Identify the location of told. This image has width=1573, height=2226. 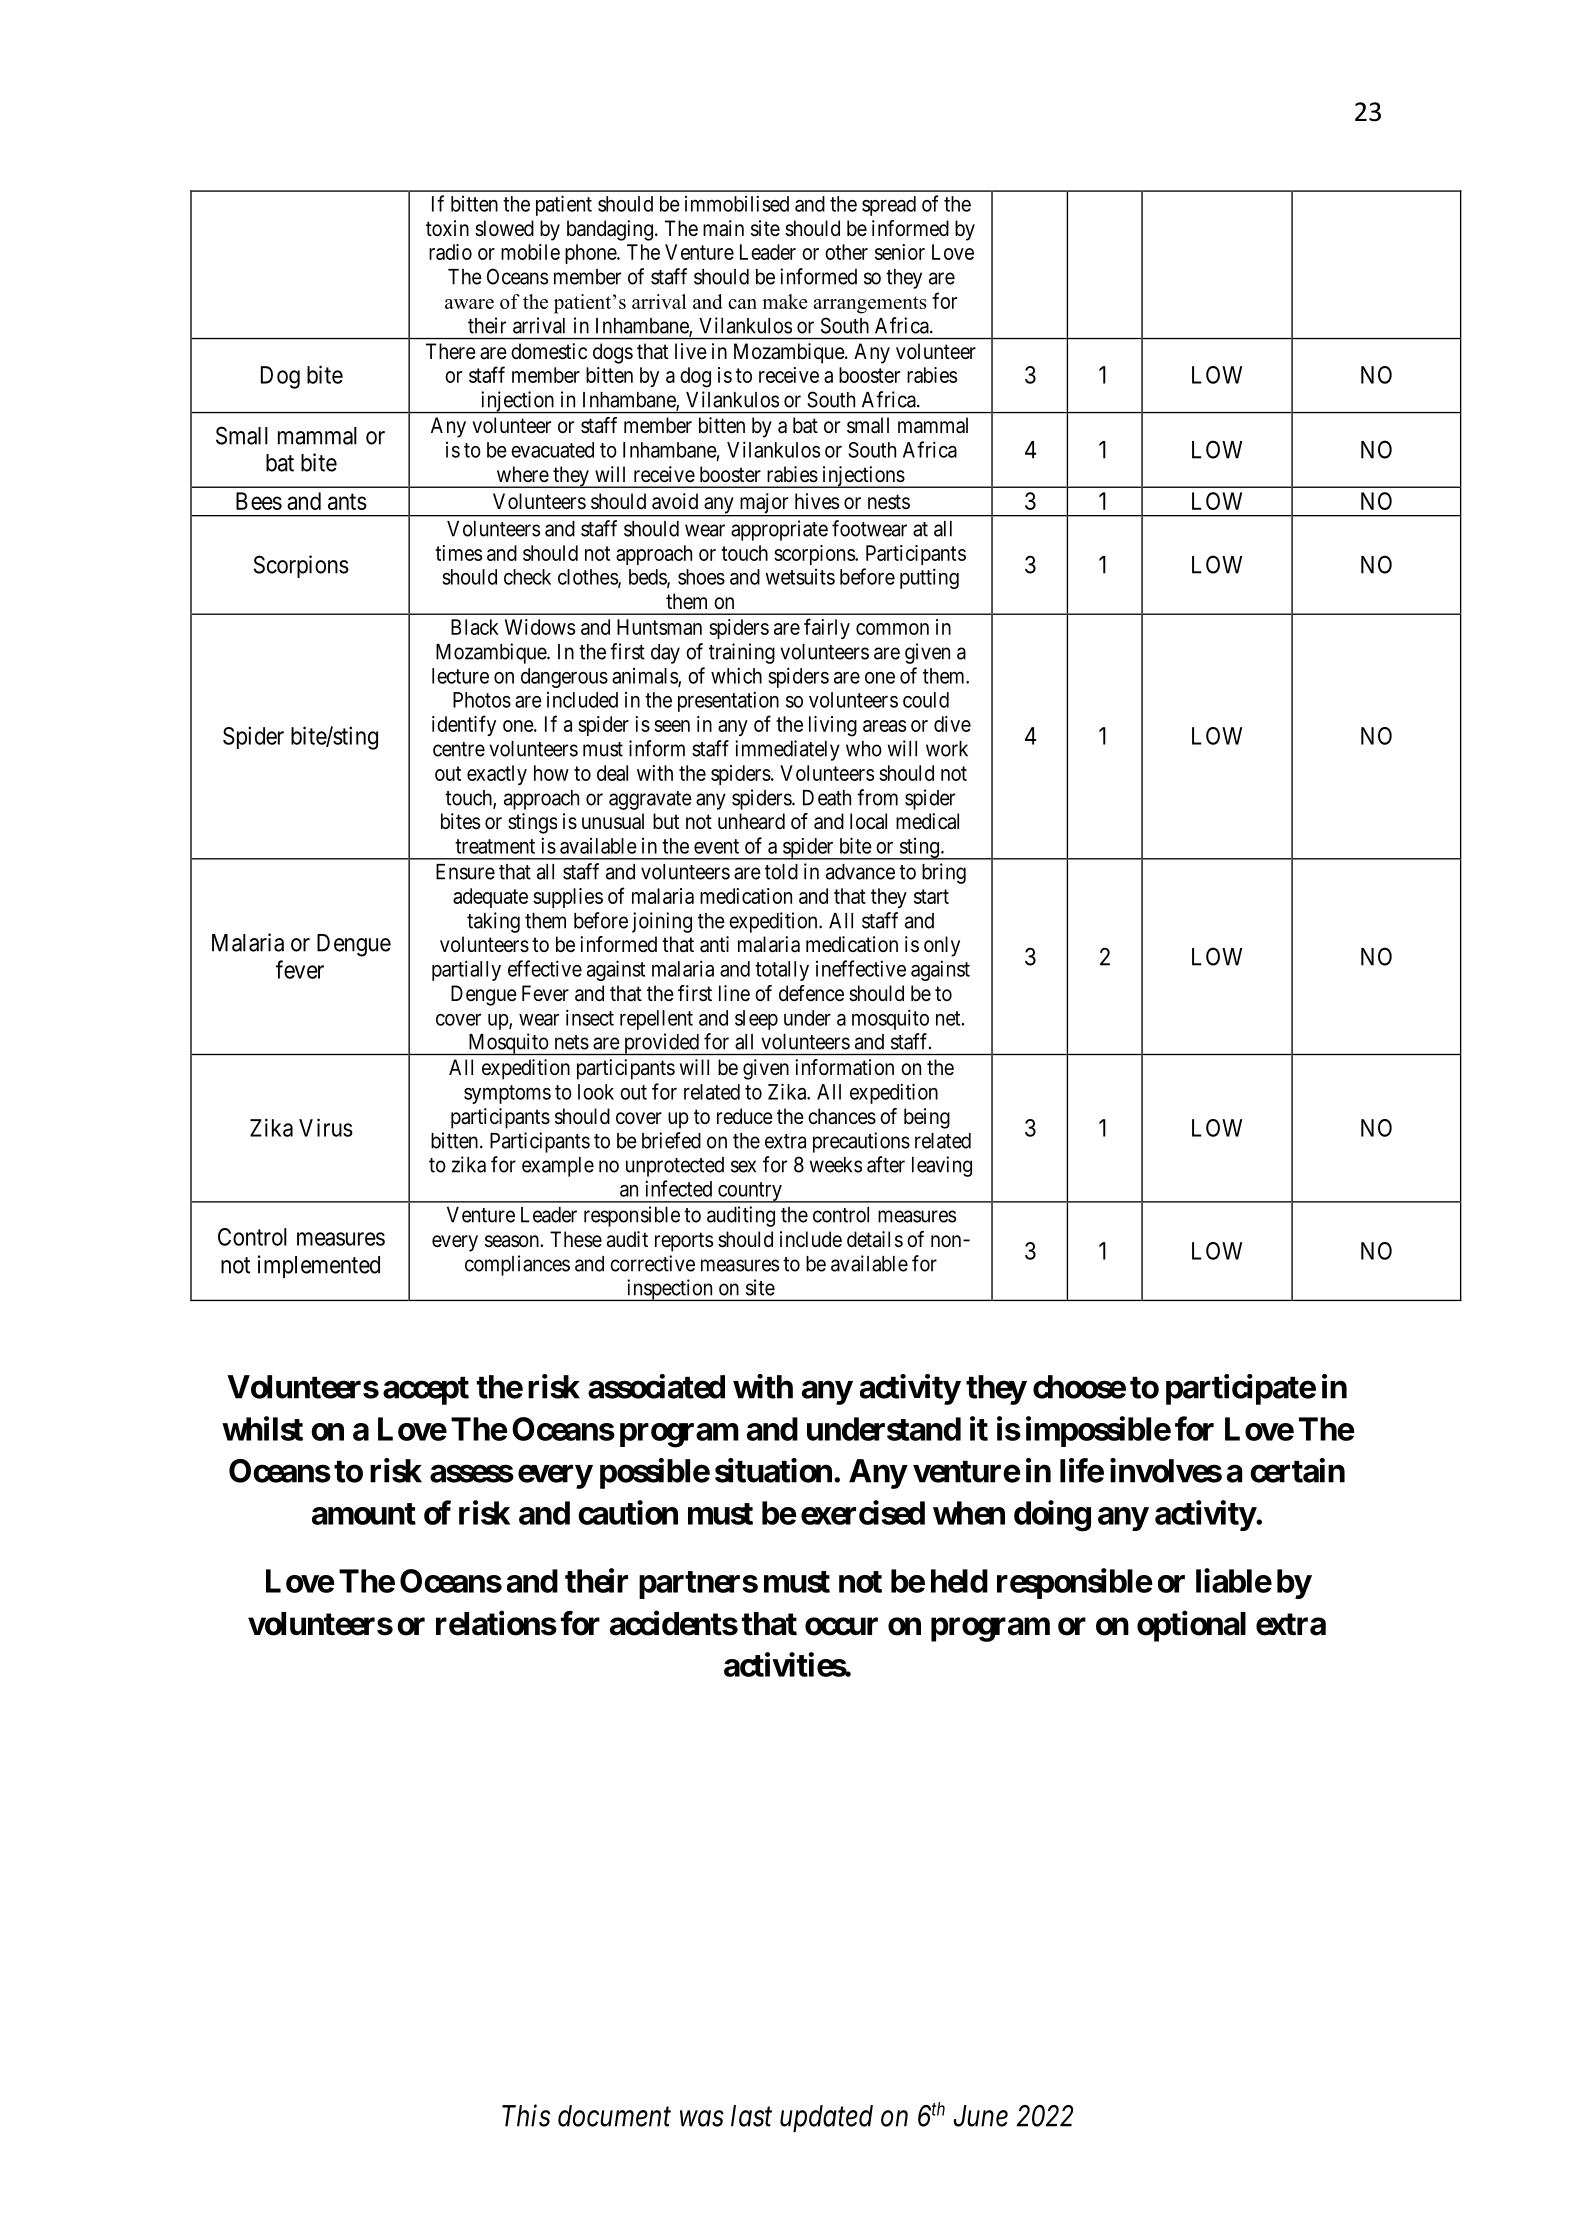
(781, 872).
